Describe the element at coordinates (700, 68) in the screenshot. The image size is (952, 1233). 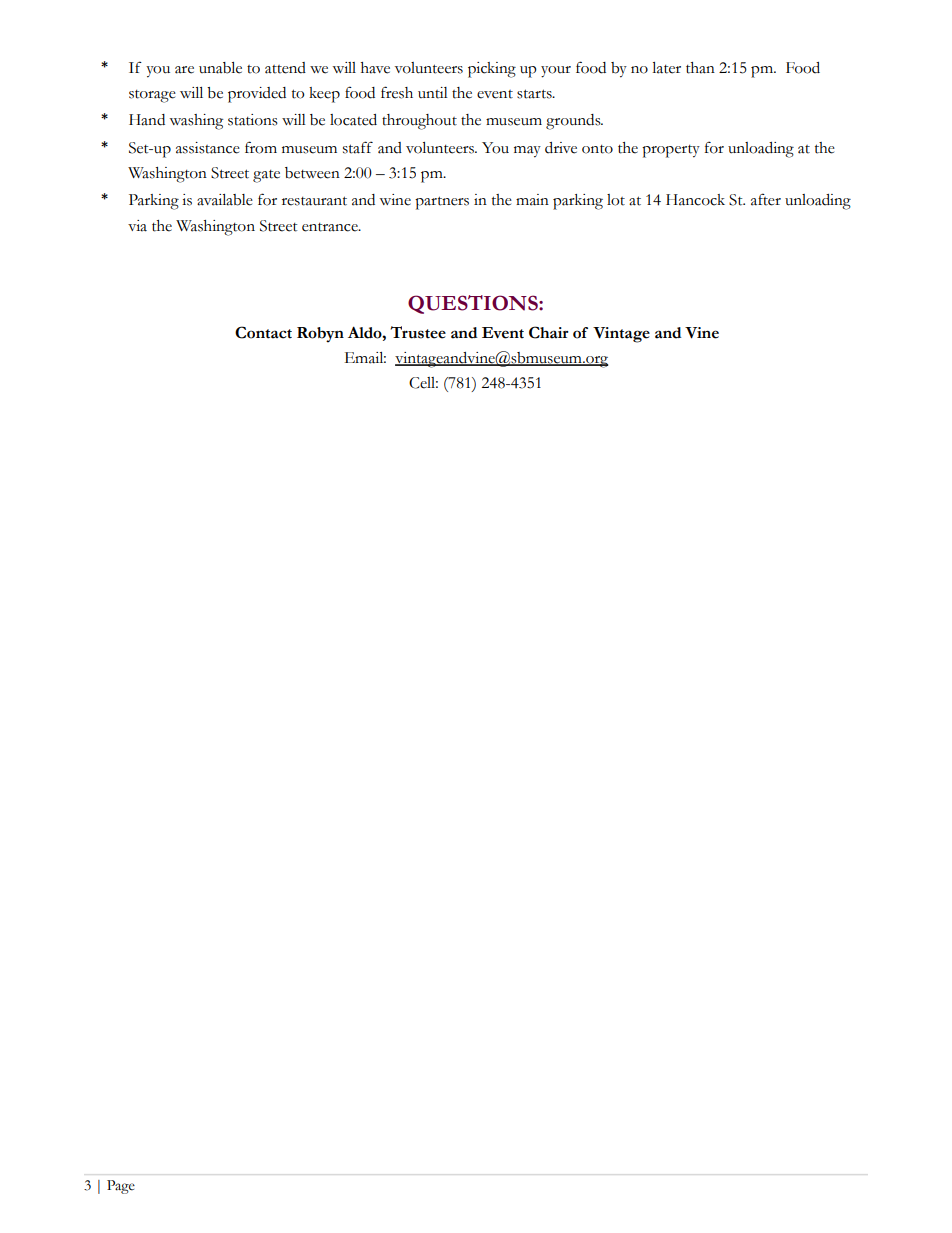
I see `than` at that location.
